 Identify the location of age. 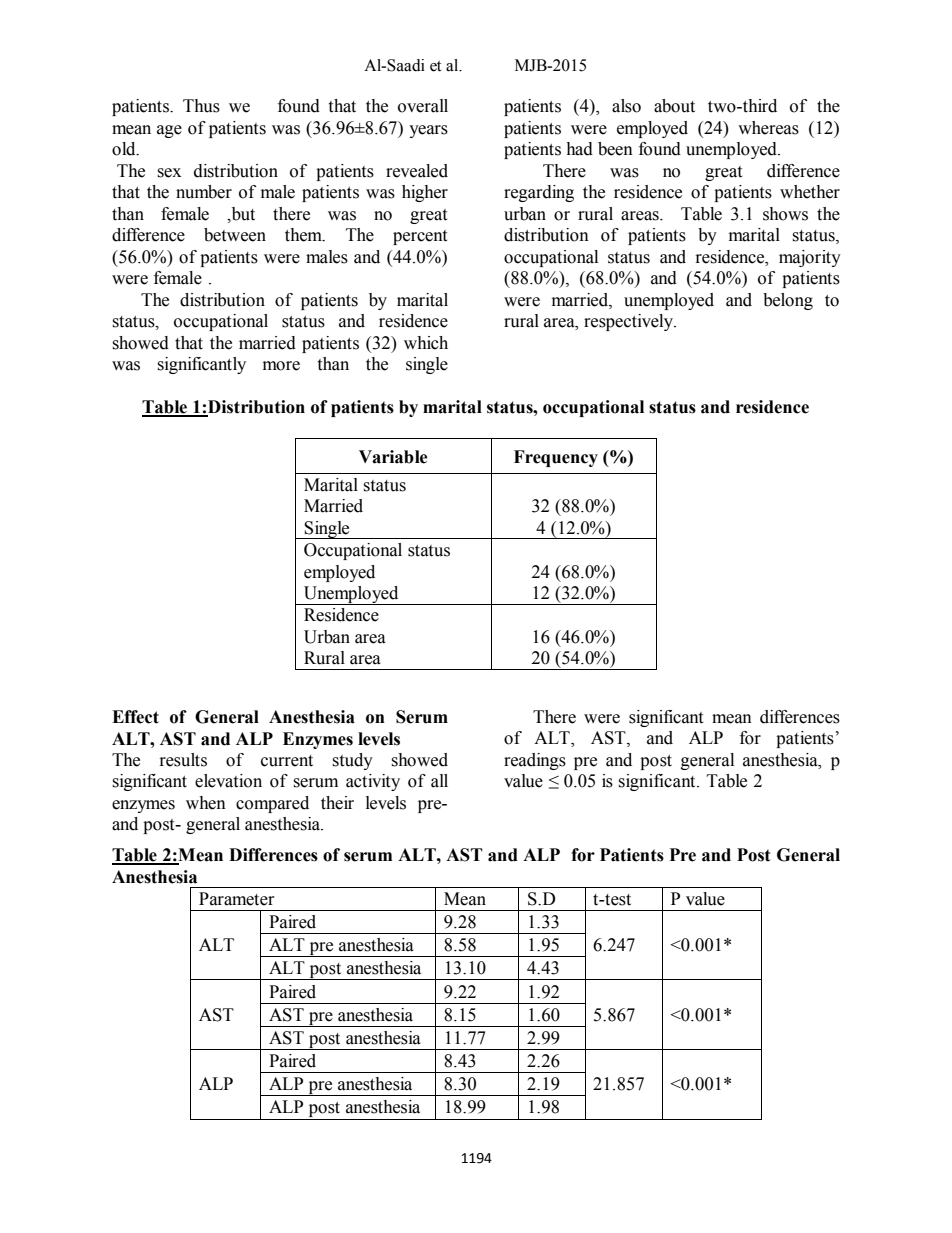
(169, 131).
